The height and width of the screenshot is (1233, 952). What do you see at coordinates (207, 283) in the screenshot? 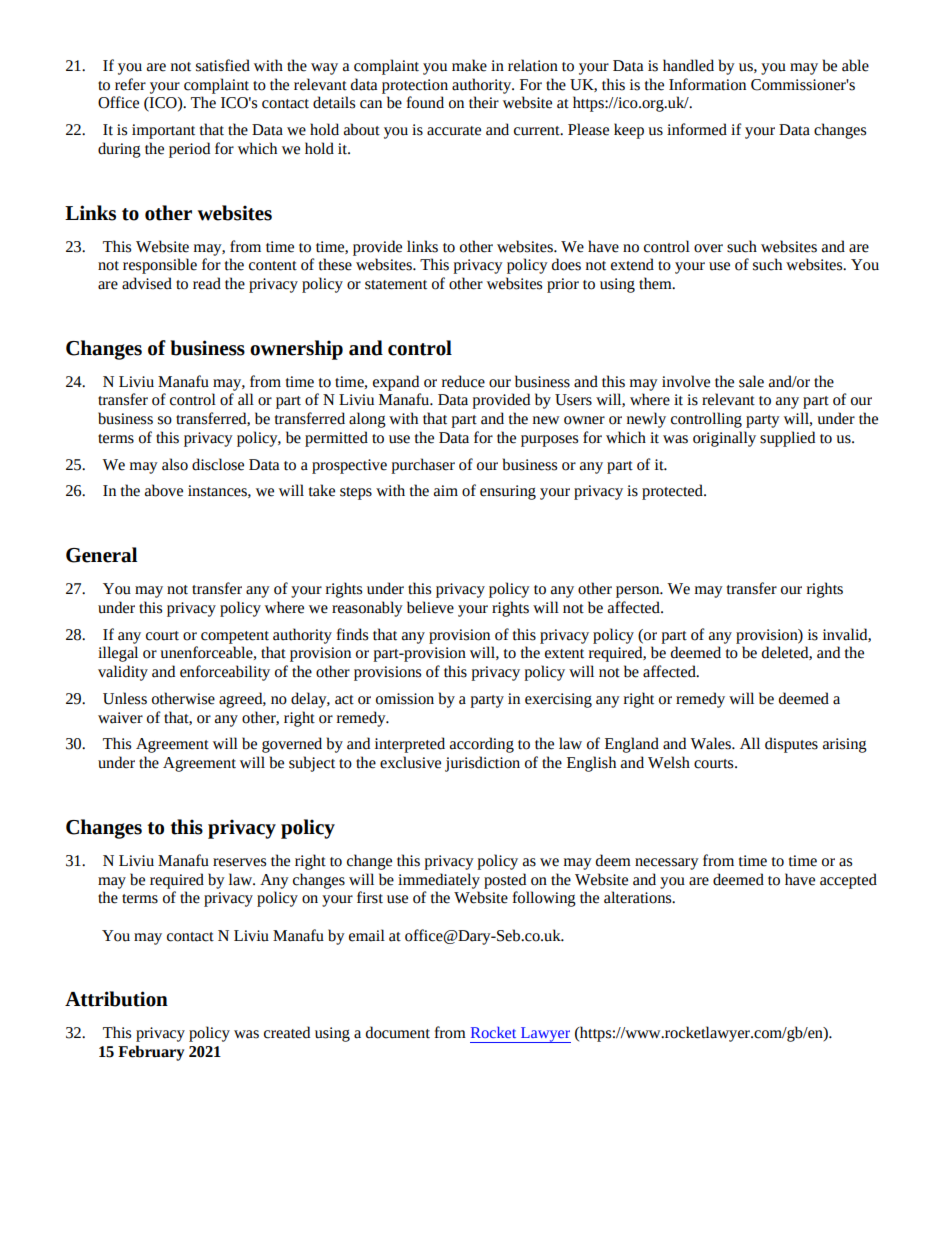
I see `read` at bounding box center [207, 283].
